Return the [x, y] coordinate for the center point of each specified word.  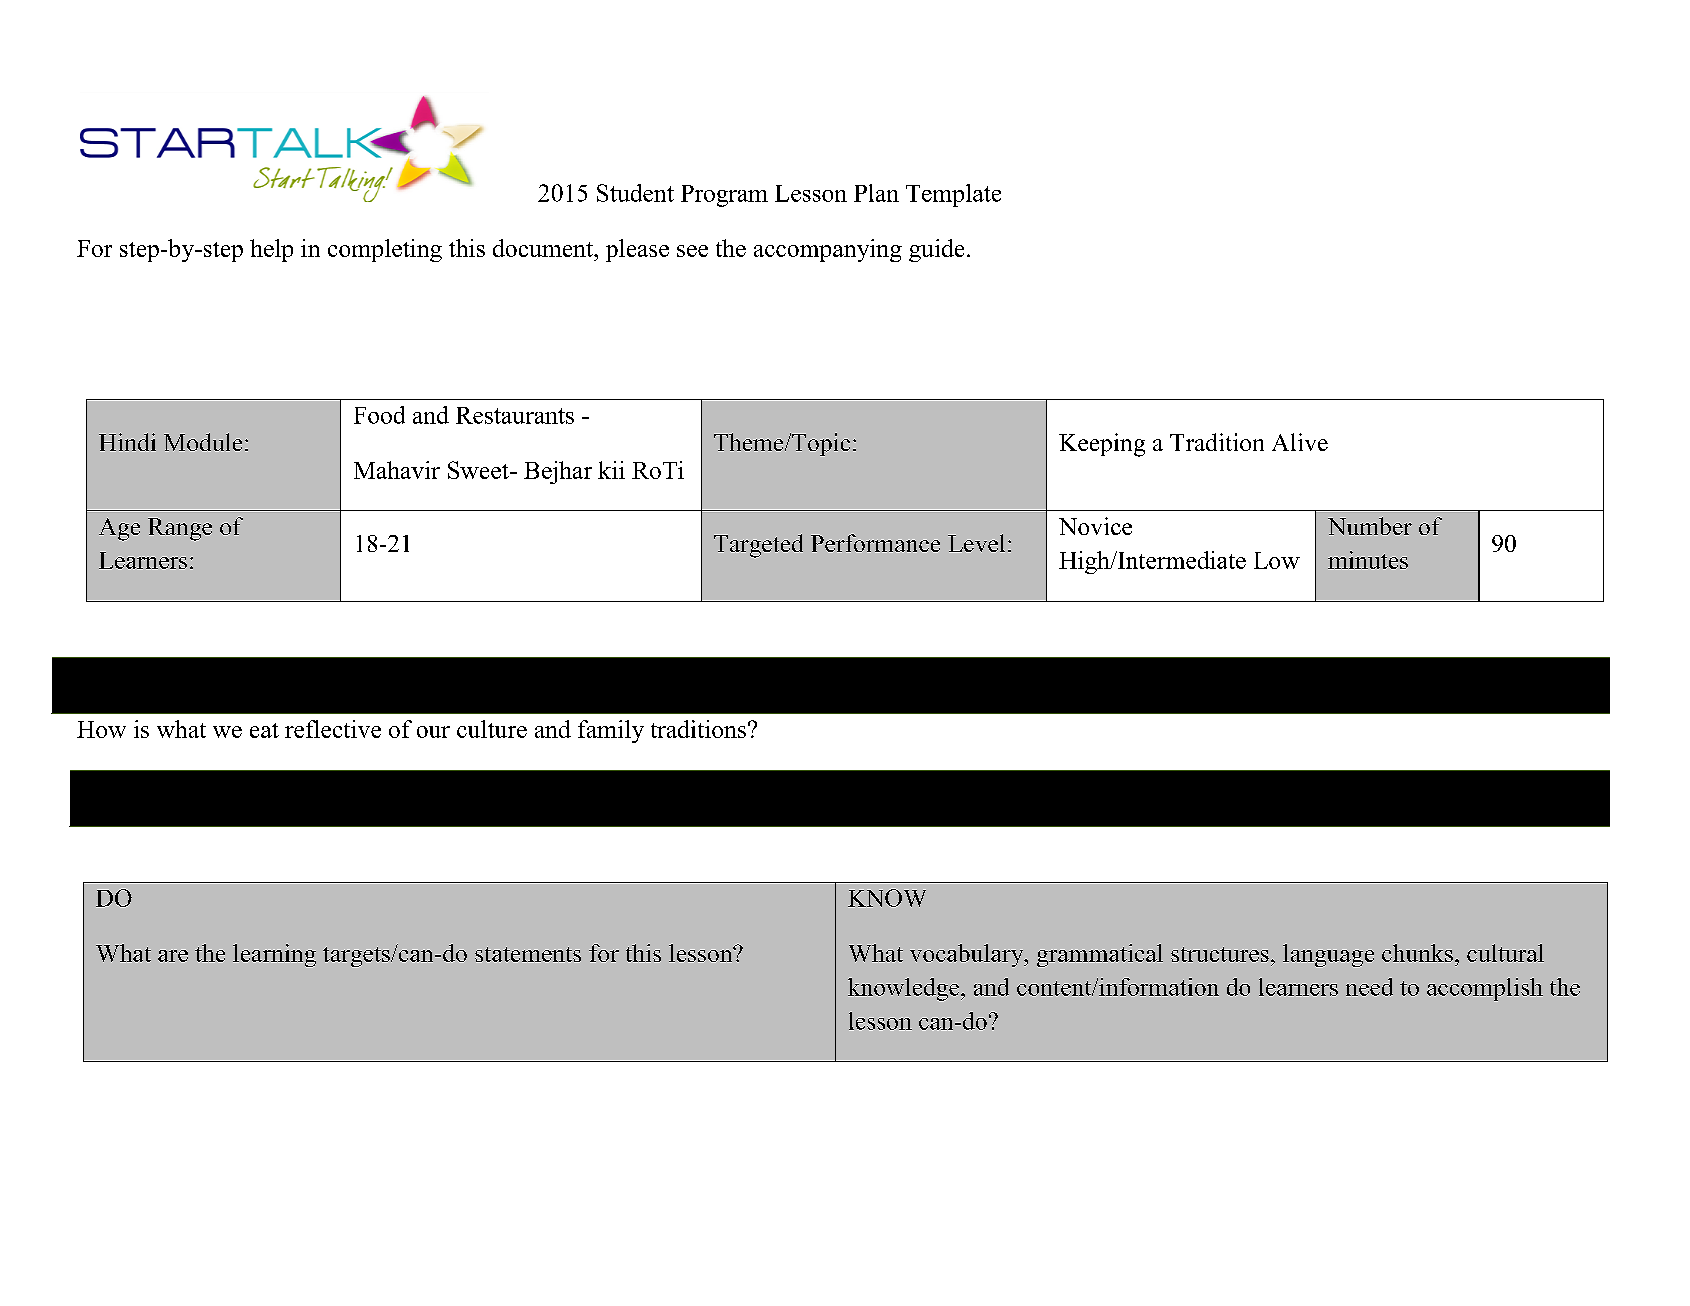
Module [203, 442]
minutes [1368, 560]
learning [274, 955]
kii [611, 470]
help [271, 250]
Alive [1300, 442]
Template [953, 195]
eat [264, 730]
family [611, 731]
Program [724, 196]
